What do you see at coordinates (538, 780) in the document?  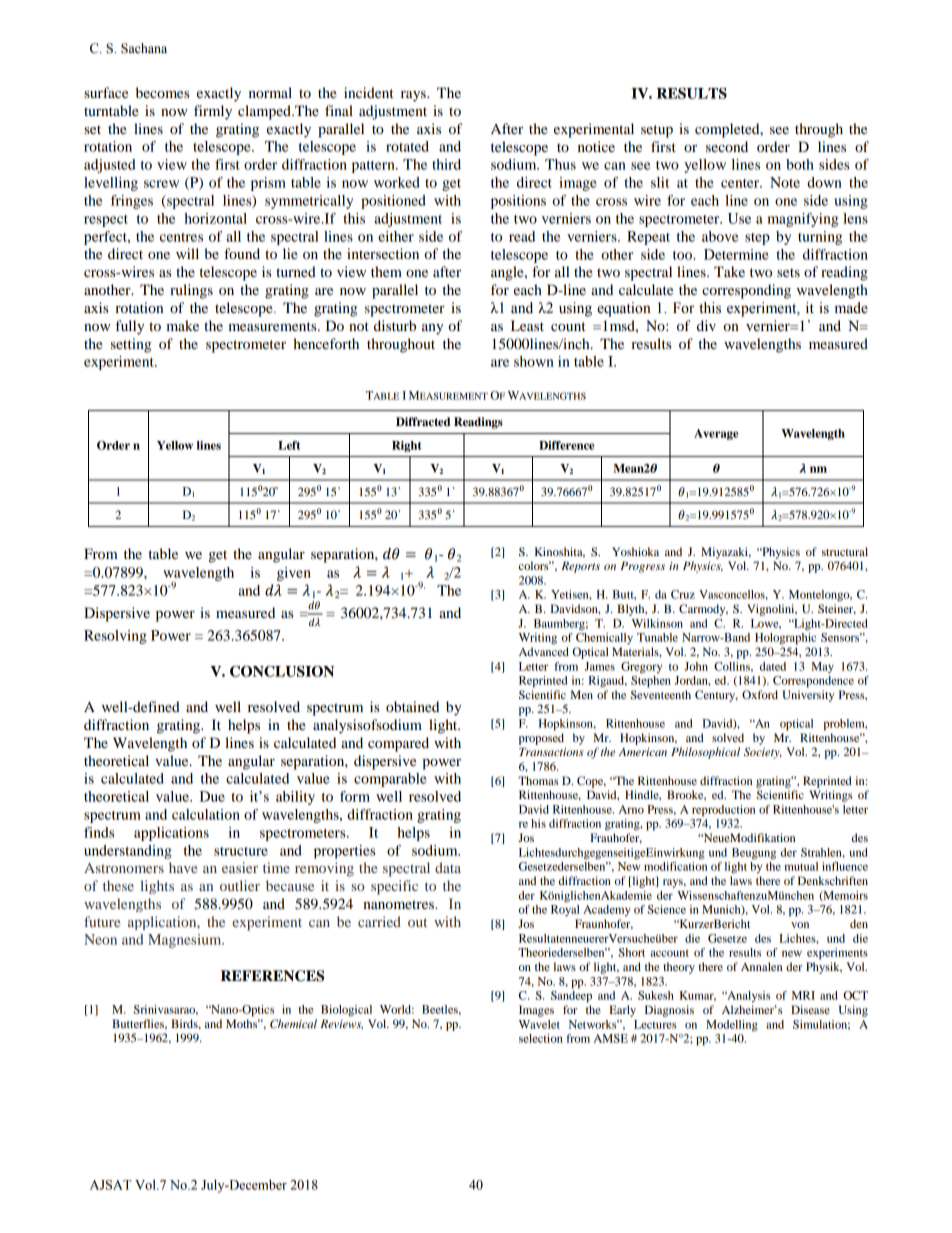 I see `Thomas` at bounding box center [538, 780].
